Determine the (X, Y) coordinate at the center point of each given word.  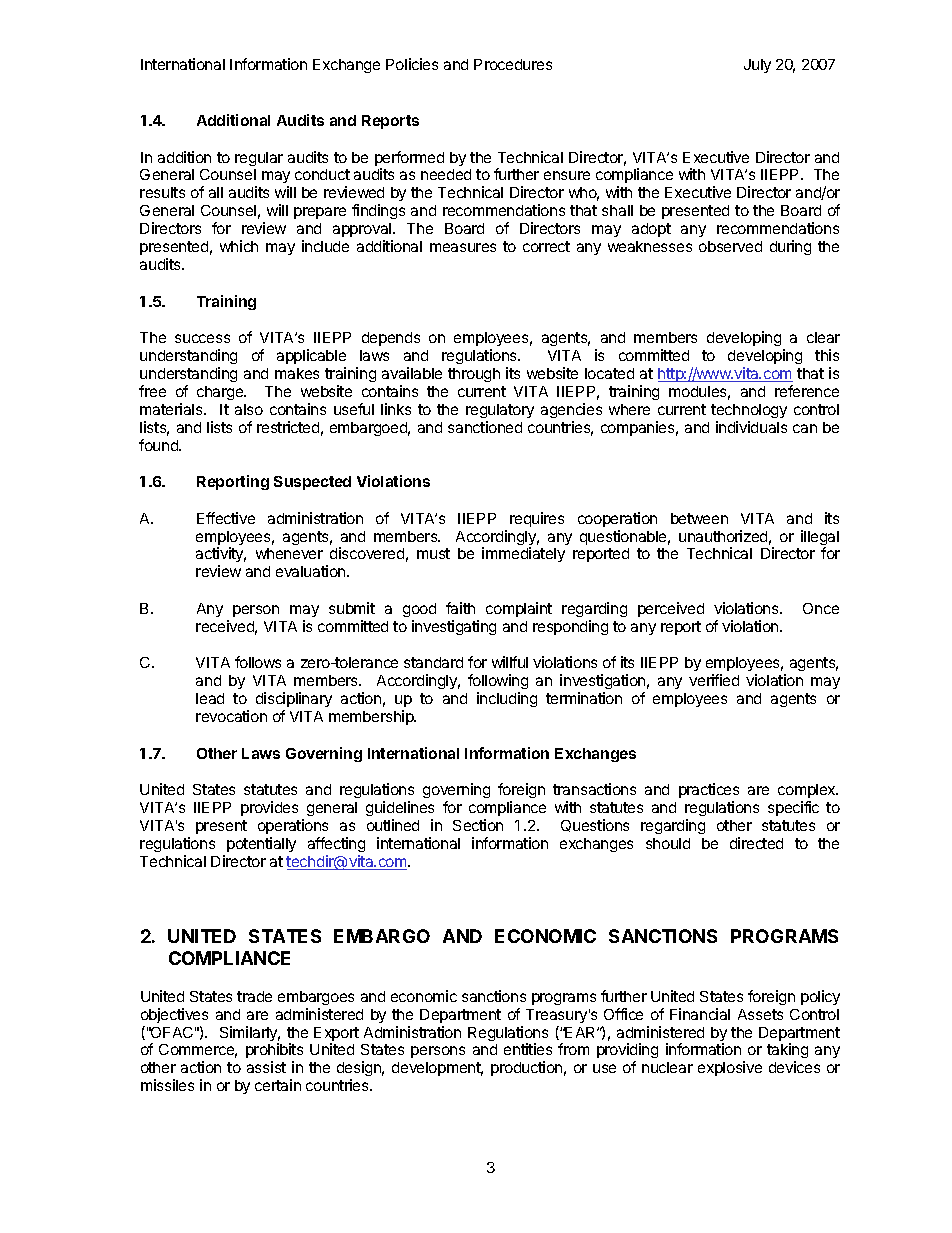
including (507, 699)
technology (749, 411)
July (757, 66)
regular (259, 159)
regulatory (500, 411)
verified (714, 680)
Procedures (513, 64)
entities (528, 1049)
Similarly (250, 1035)
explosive (730, 1068)
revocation (231, 716)
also (249, 409)
